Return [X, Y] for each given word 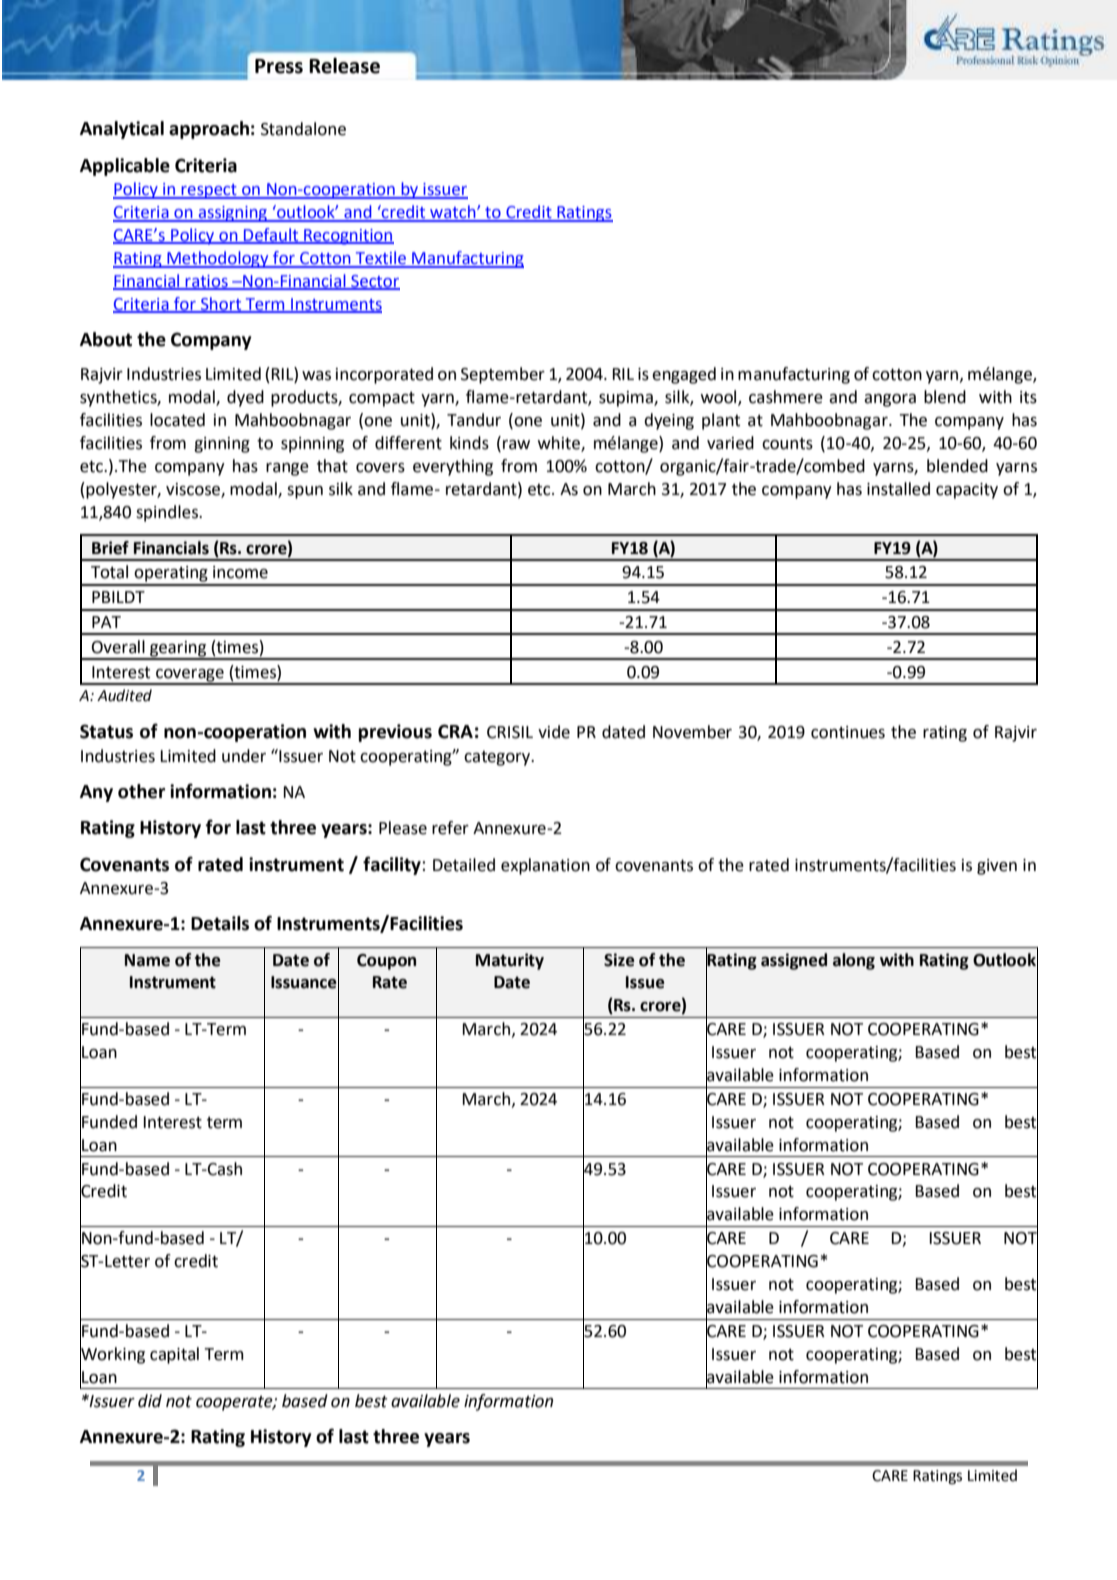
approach [209, 130]
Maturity [510, 961]
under [244, 756]
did [150, 1401]
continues [848, 732]
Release [344, 66]
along [854, 961]
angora [890, 400]
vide [554, 732]
